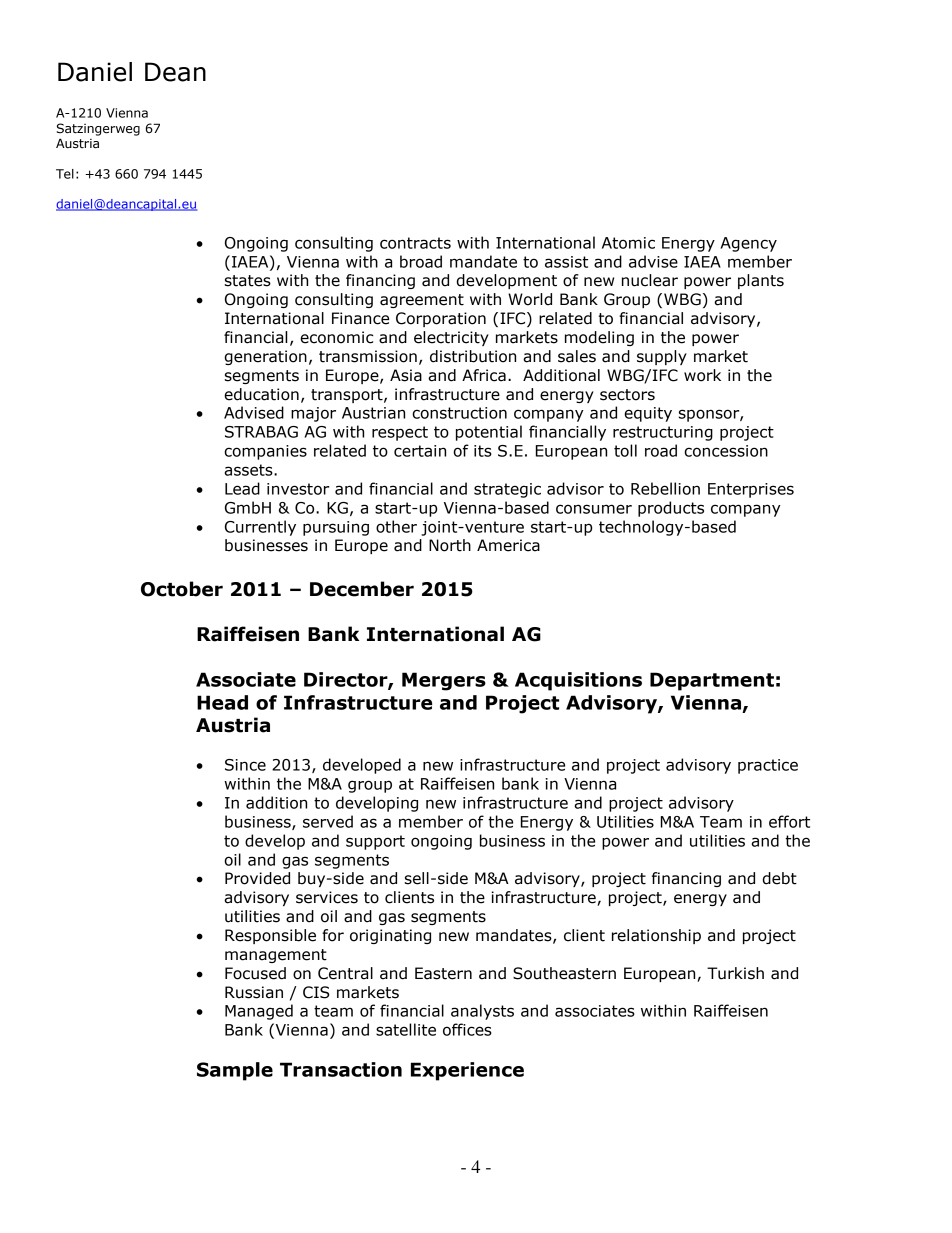 Image resolution: width=952 pixels, height=1233 pixels. What do you see at coordinates (508, 545) in the screenshot?
I see `America` at bounding box center [508, 545].
